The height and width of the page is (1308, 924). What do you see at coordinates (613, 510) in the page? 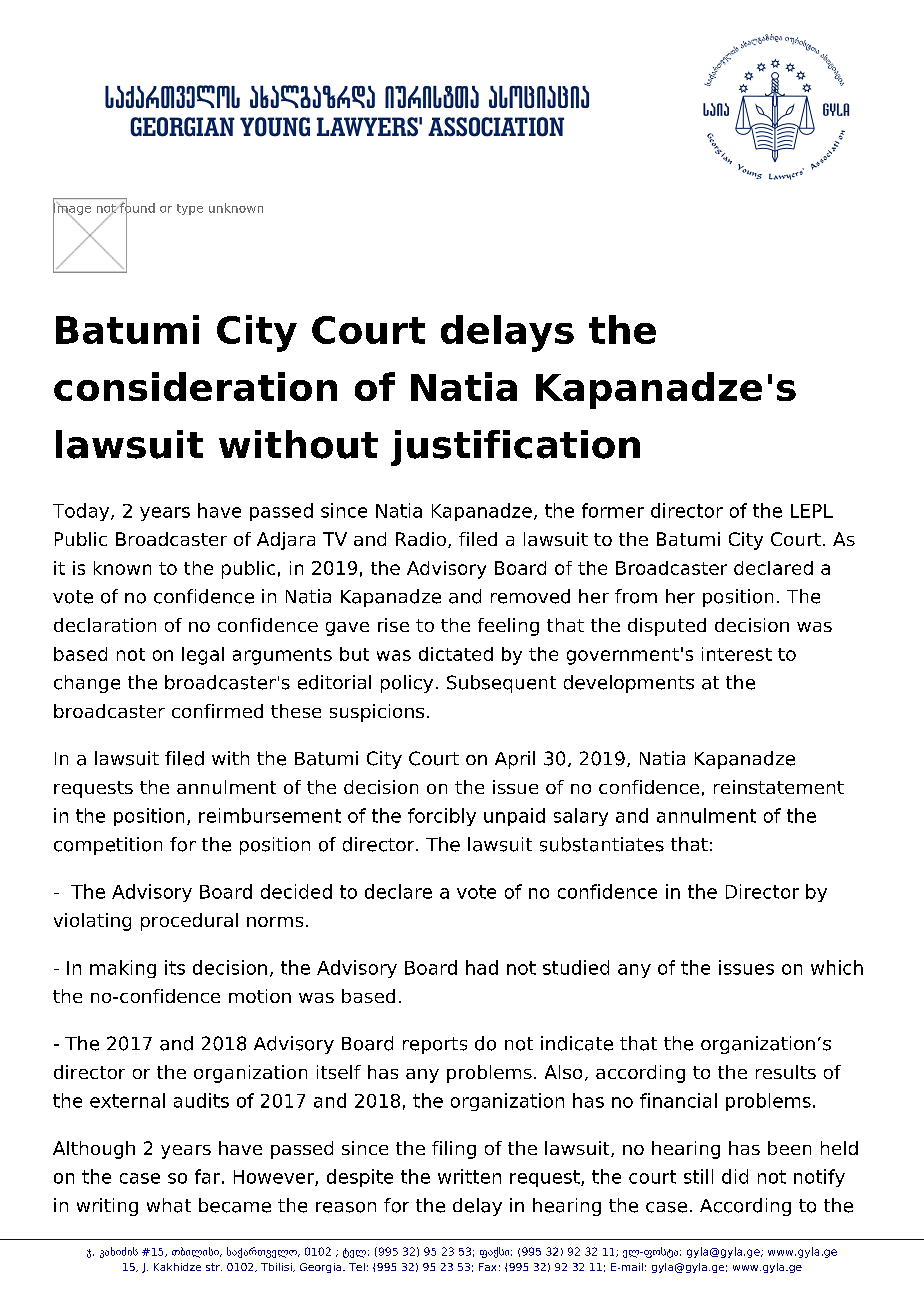
I see `former` at bounding box center [613, 510].
